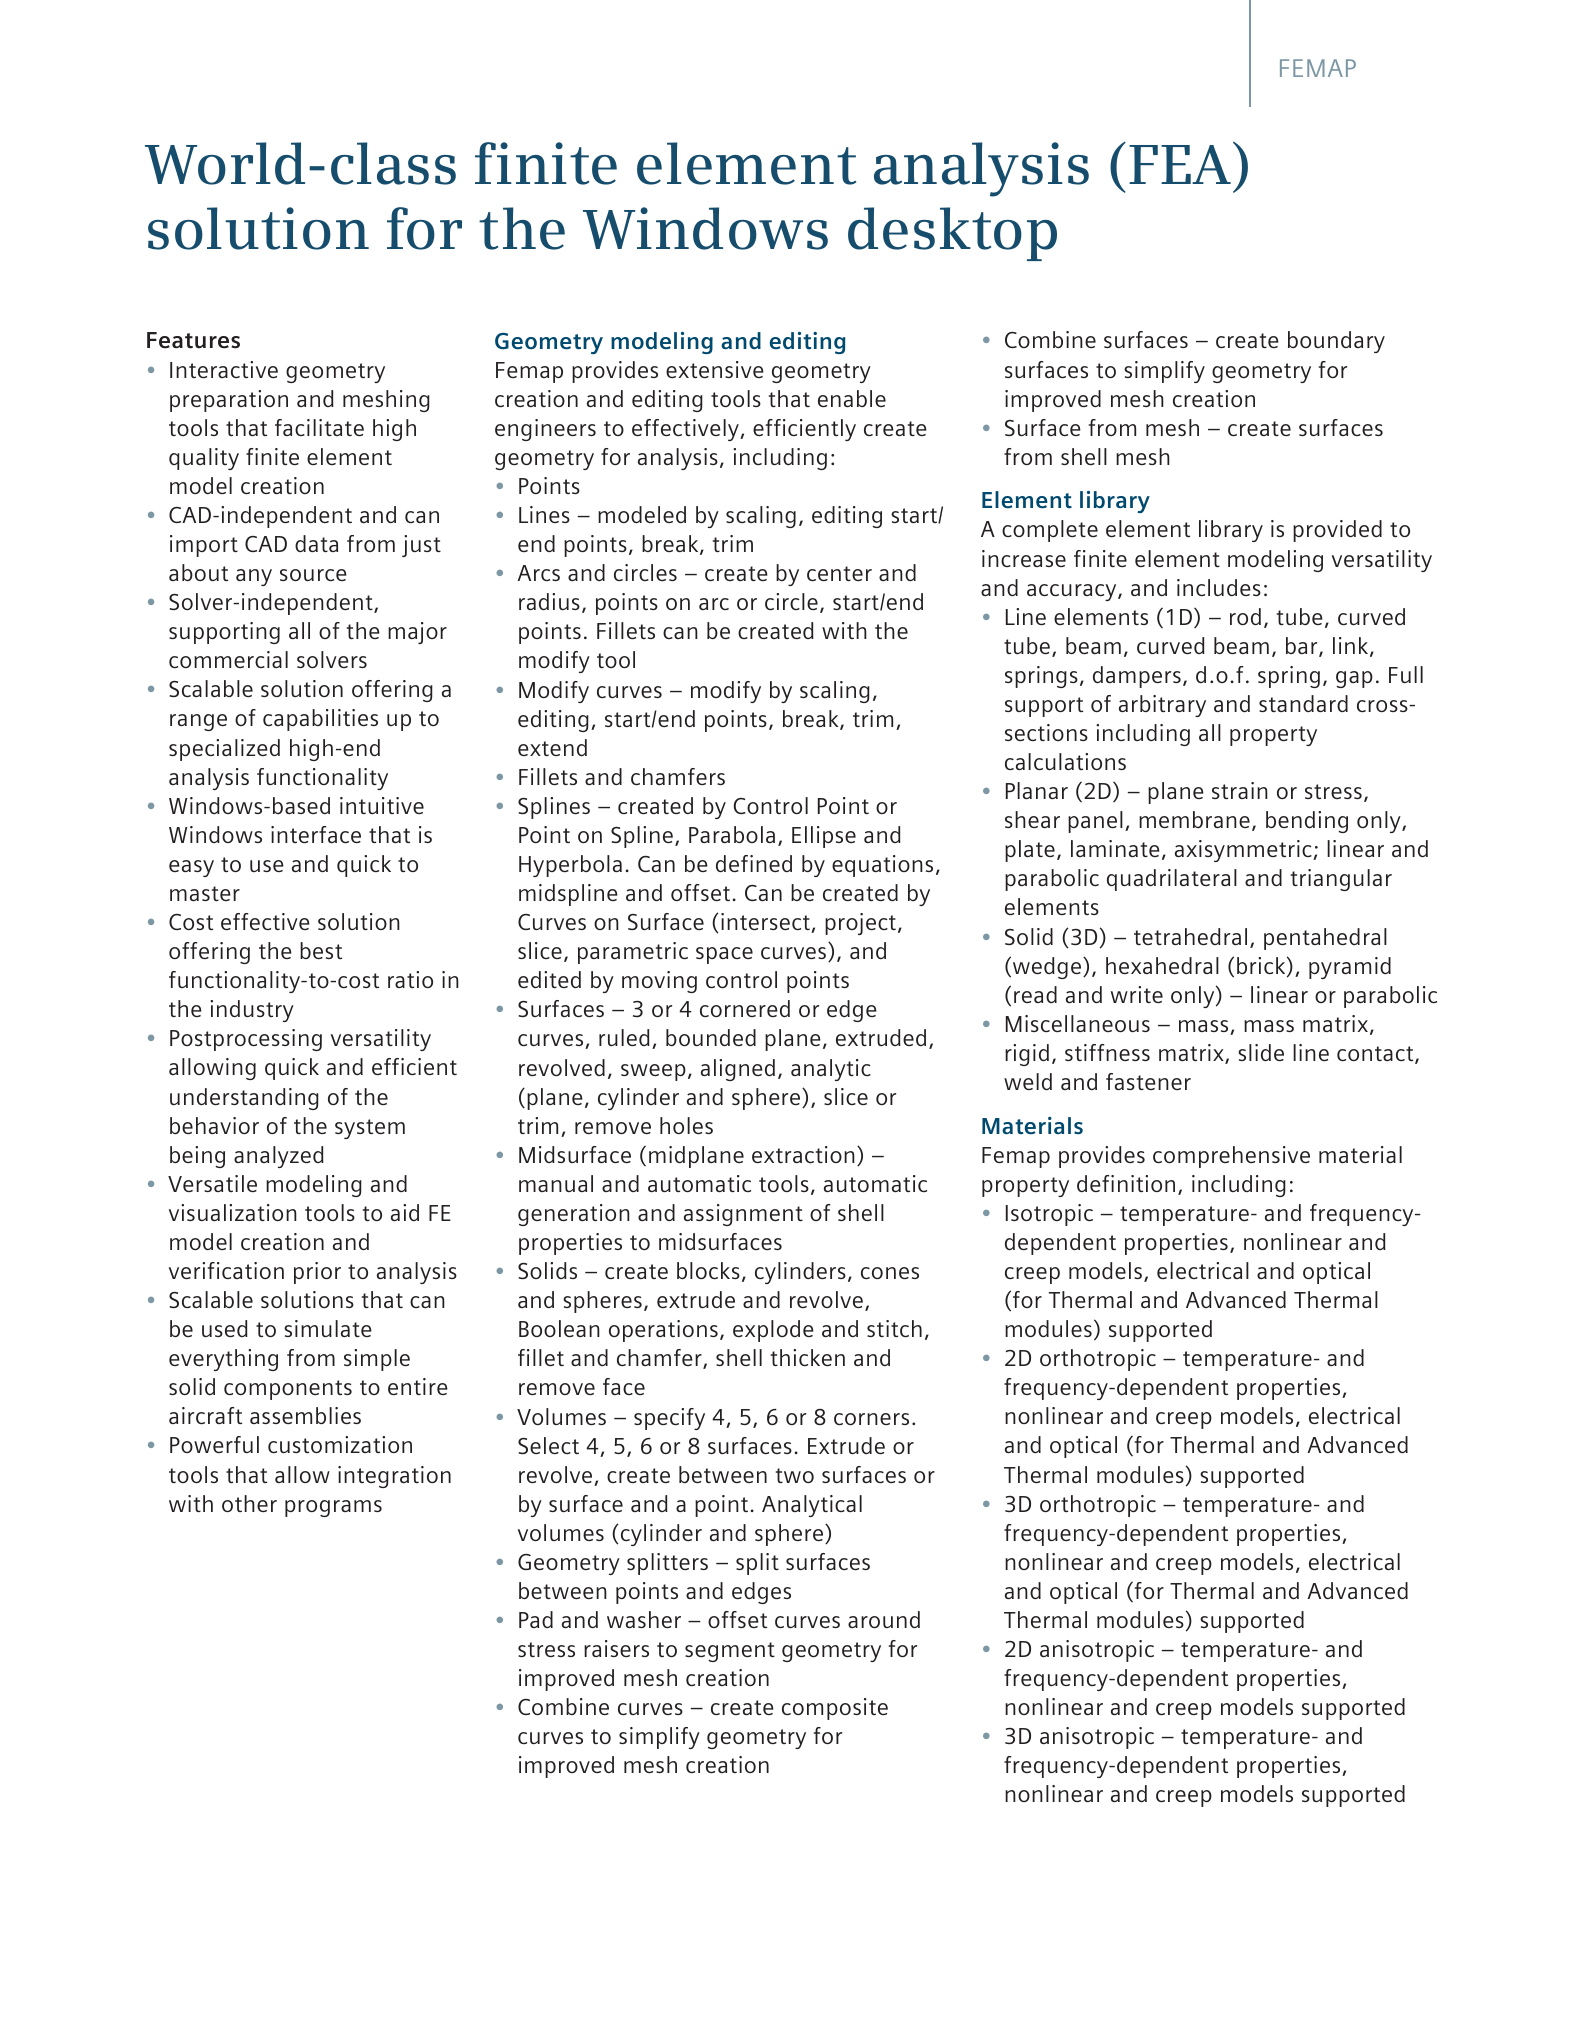  What do you see at coordinates (1126, 1183) in the document?
I see `definition` at bounding box center [1126, 1183].
